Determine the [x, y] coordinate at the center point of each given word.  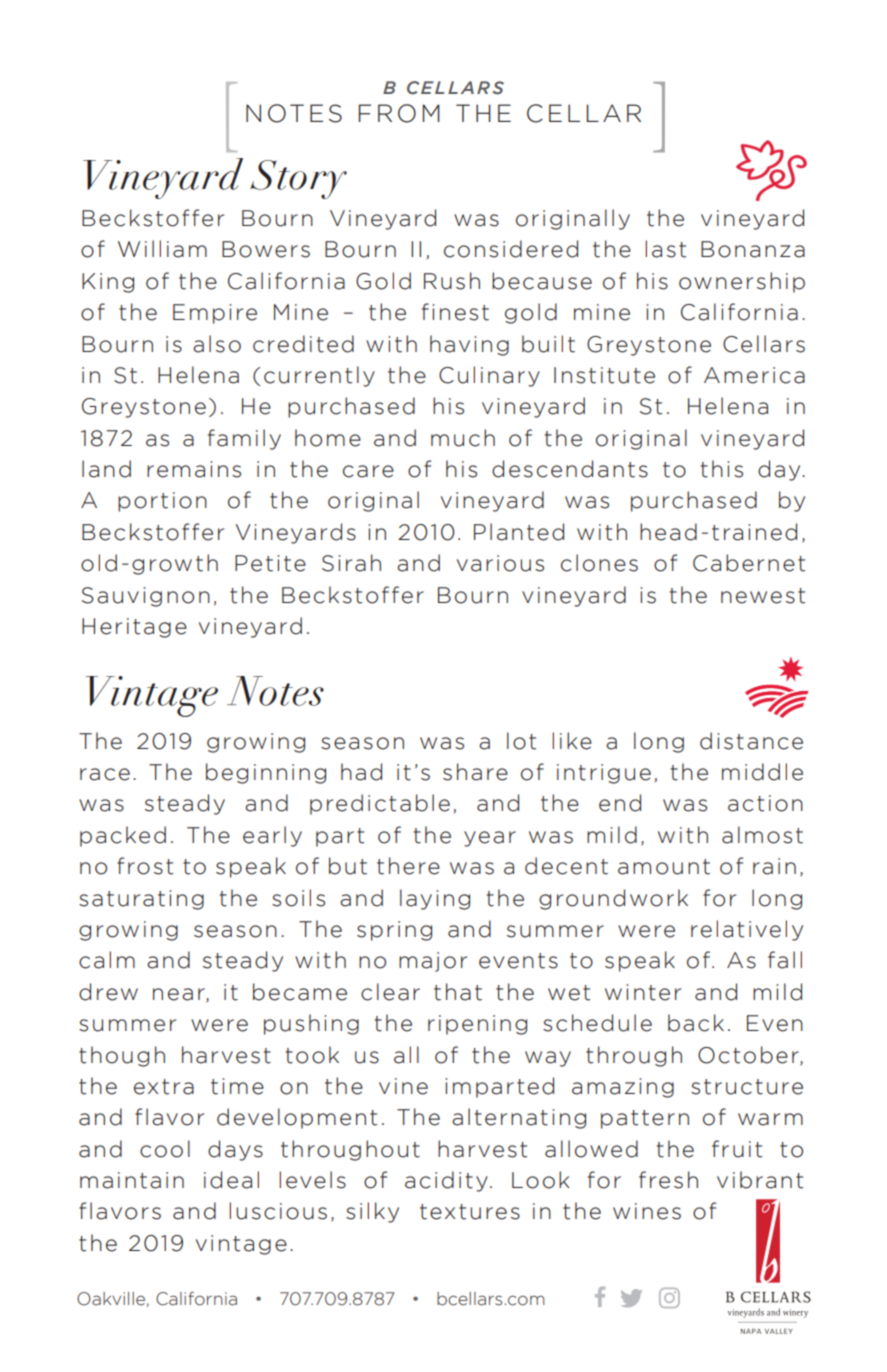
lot [521, 741]
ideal [231, 1180]
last [666, 249]
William [162, 249]
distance [751, 741]
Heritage [134, 628]
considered [511, 249]
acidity [446, 1181]
